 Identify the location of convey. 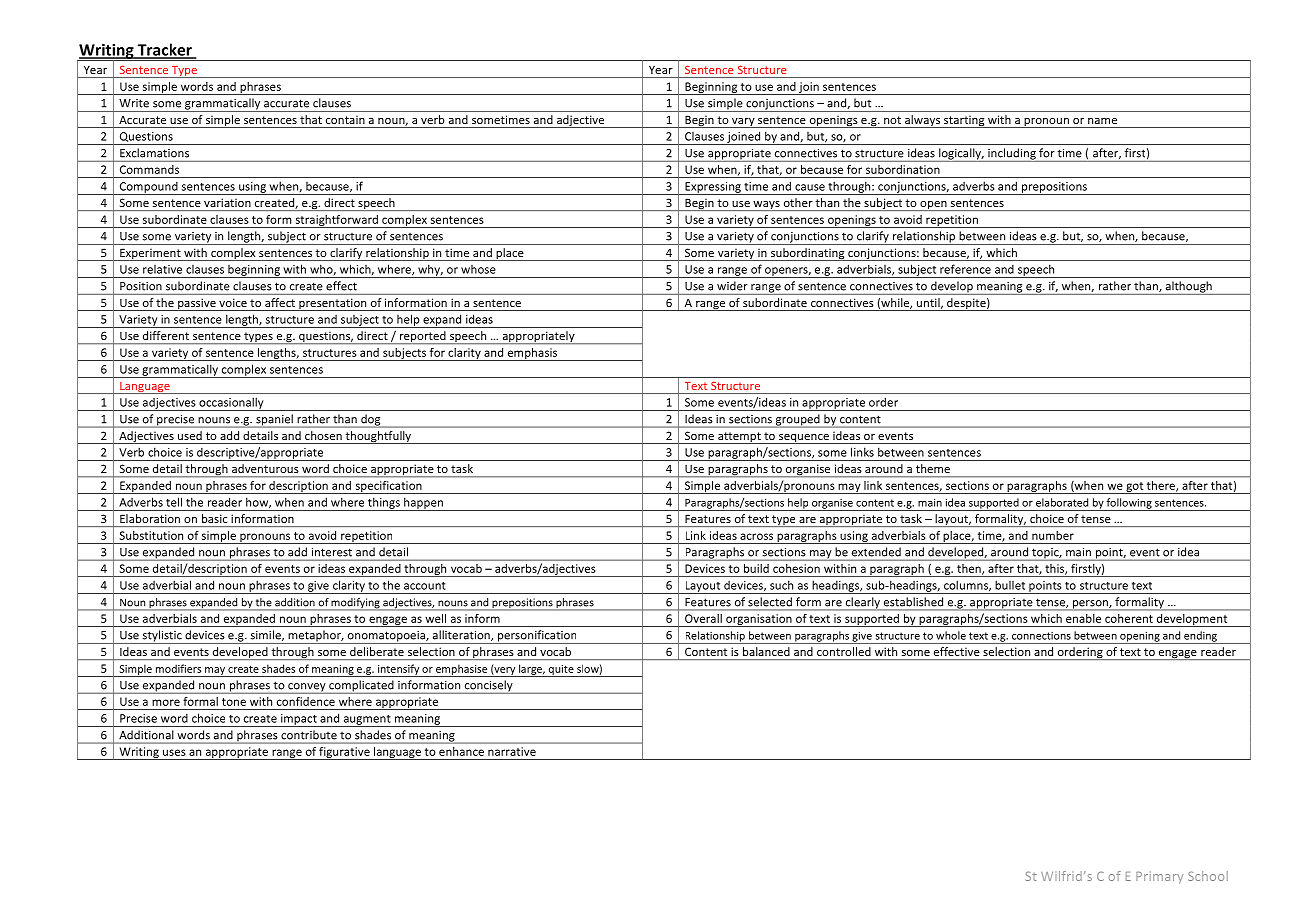
(307, 688).
